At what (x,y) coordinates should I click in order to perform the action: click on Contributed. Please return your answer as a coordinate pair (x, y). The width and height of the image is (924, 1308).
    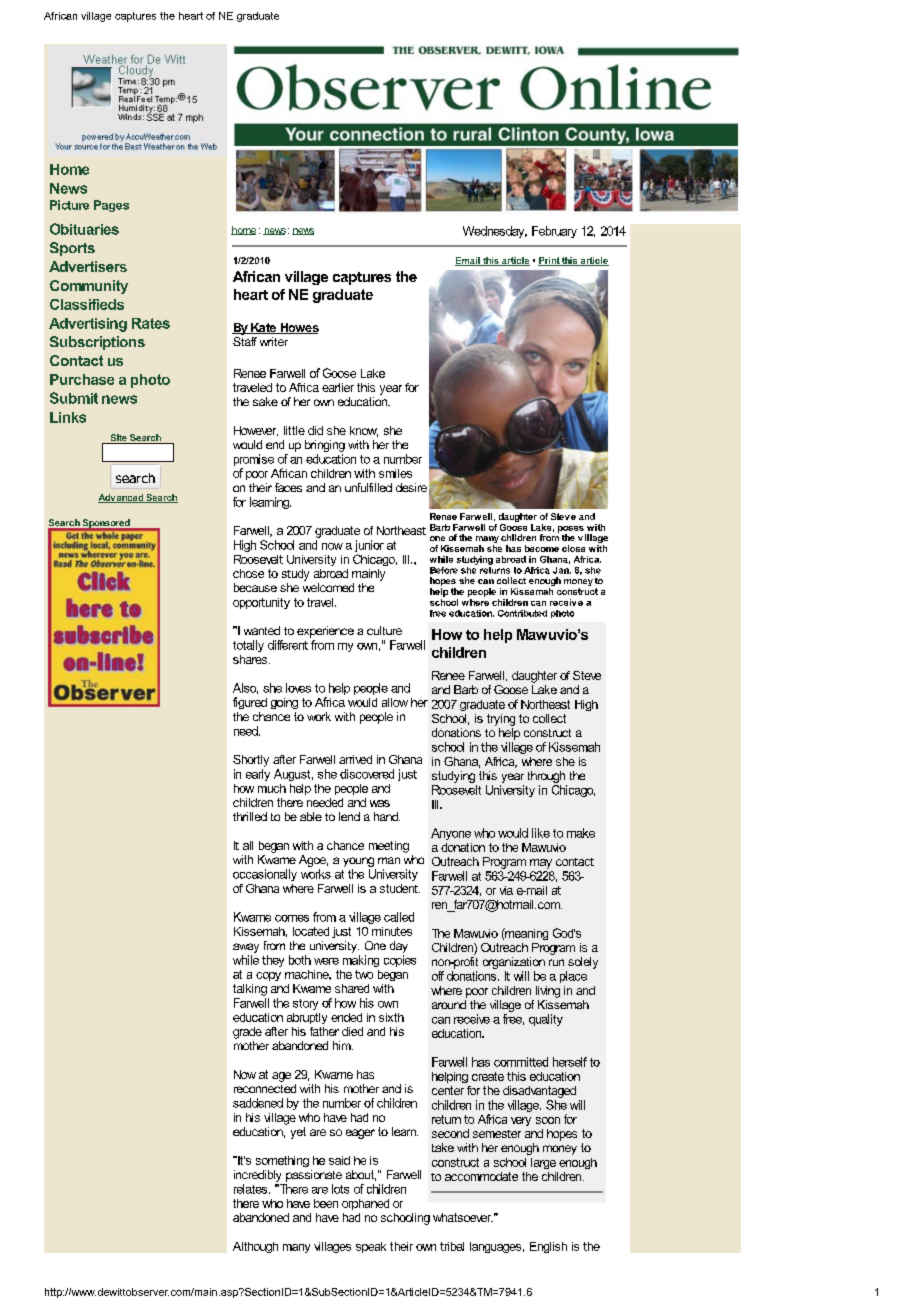
    Looking at the image, I should click on (522, 613).
